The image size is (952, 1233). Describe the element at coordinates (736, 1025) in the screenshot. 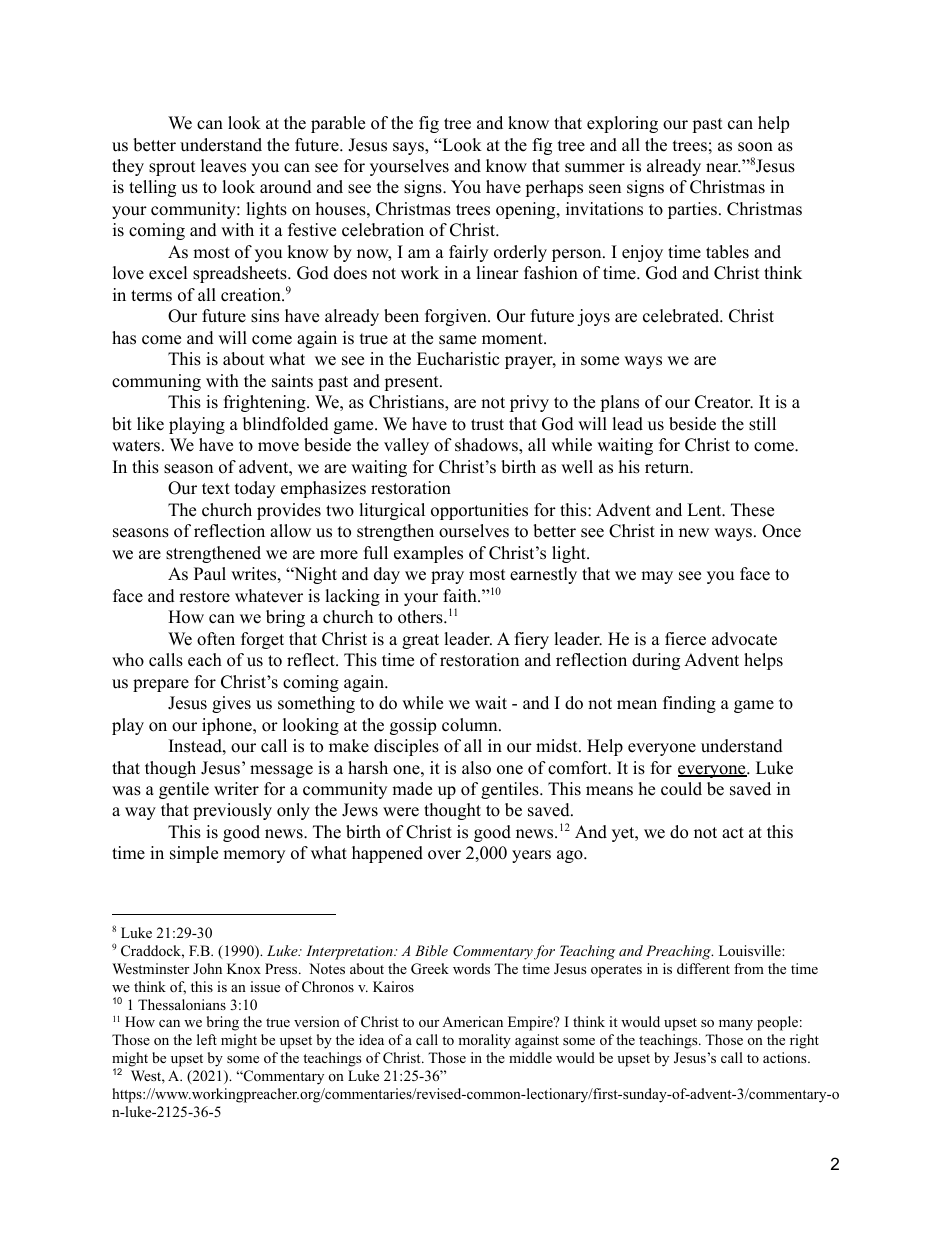

I see `many` at that location.
